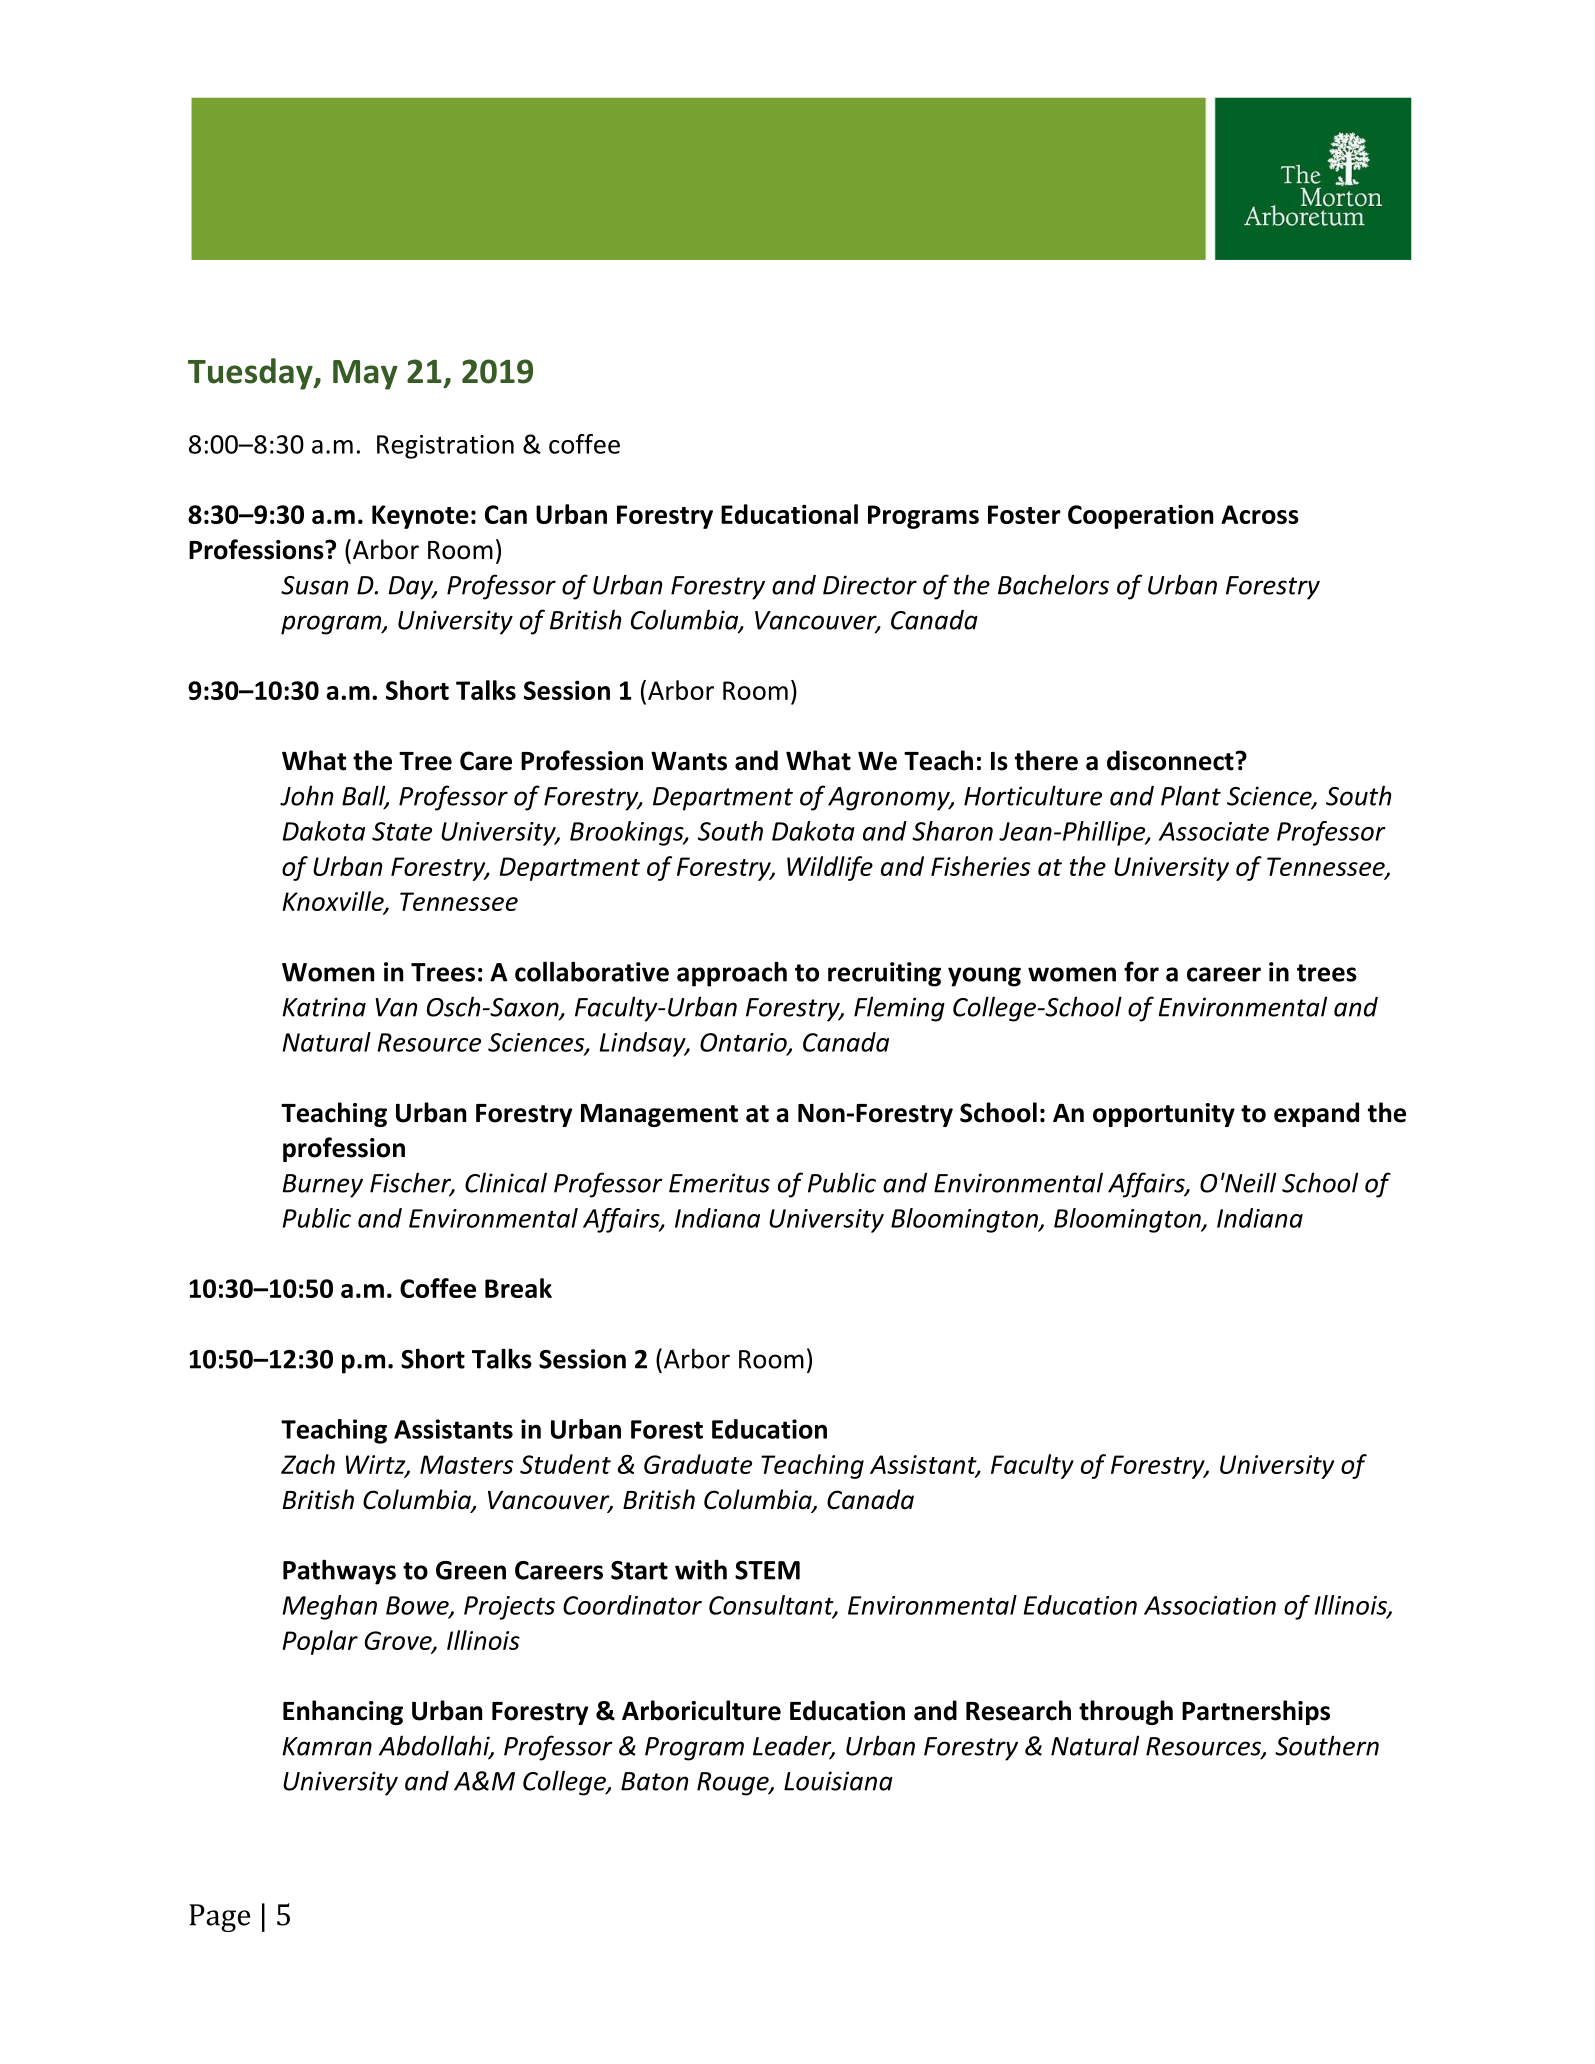 Image resolution: width=1595 pixels, height=2064 pixels. What do you see at coordinates (1191, 795) in the screenshot?
I see `Plant` at bounding box center [1191, 795].
